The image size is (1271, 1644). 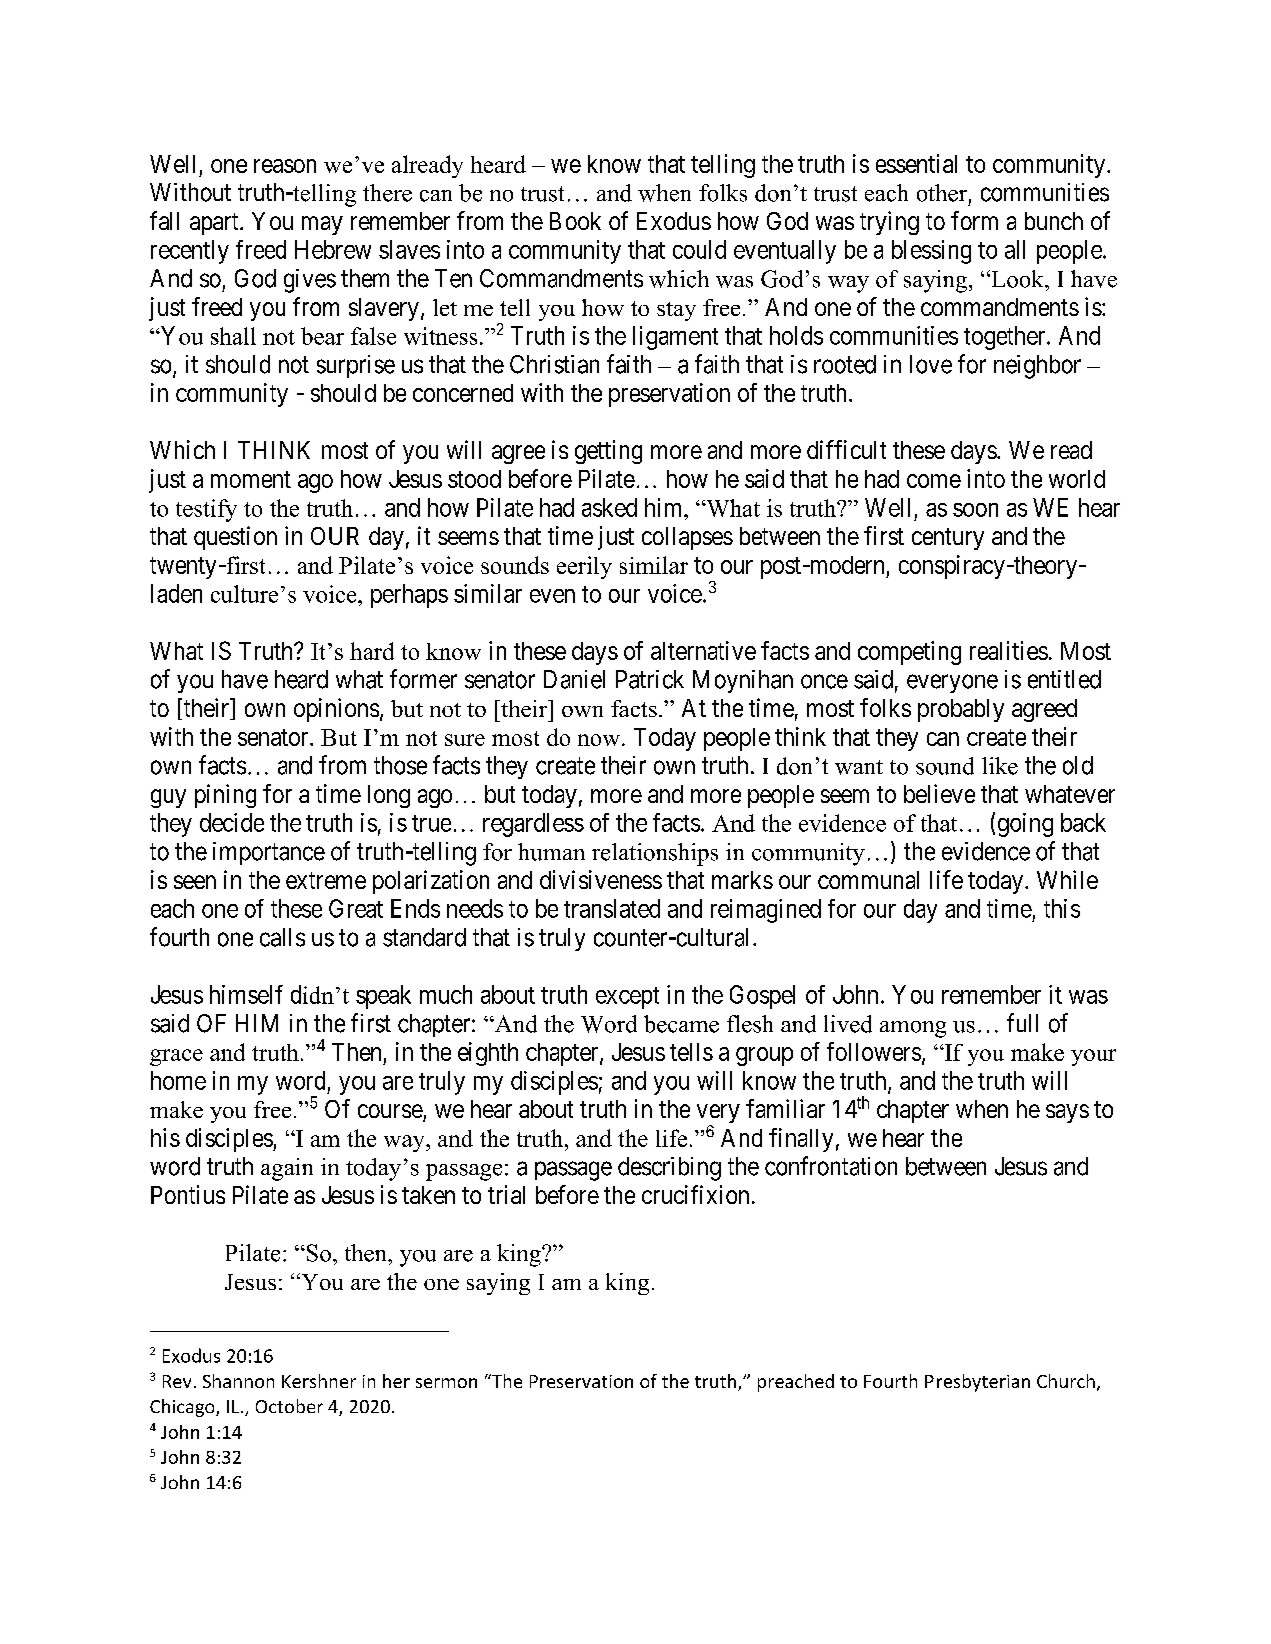 I want to click on pining, so click(x=225, y=796).
